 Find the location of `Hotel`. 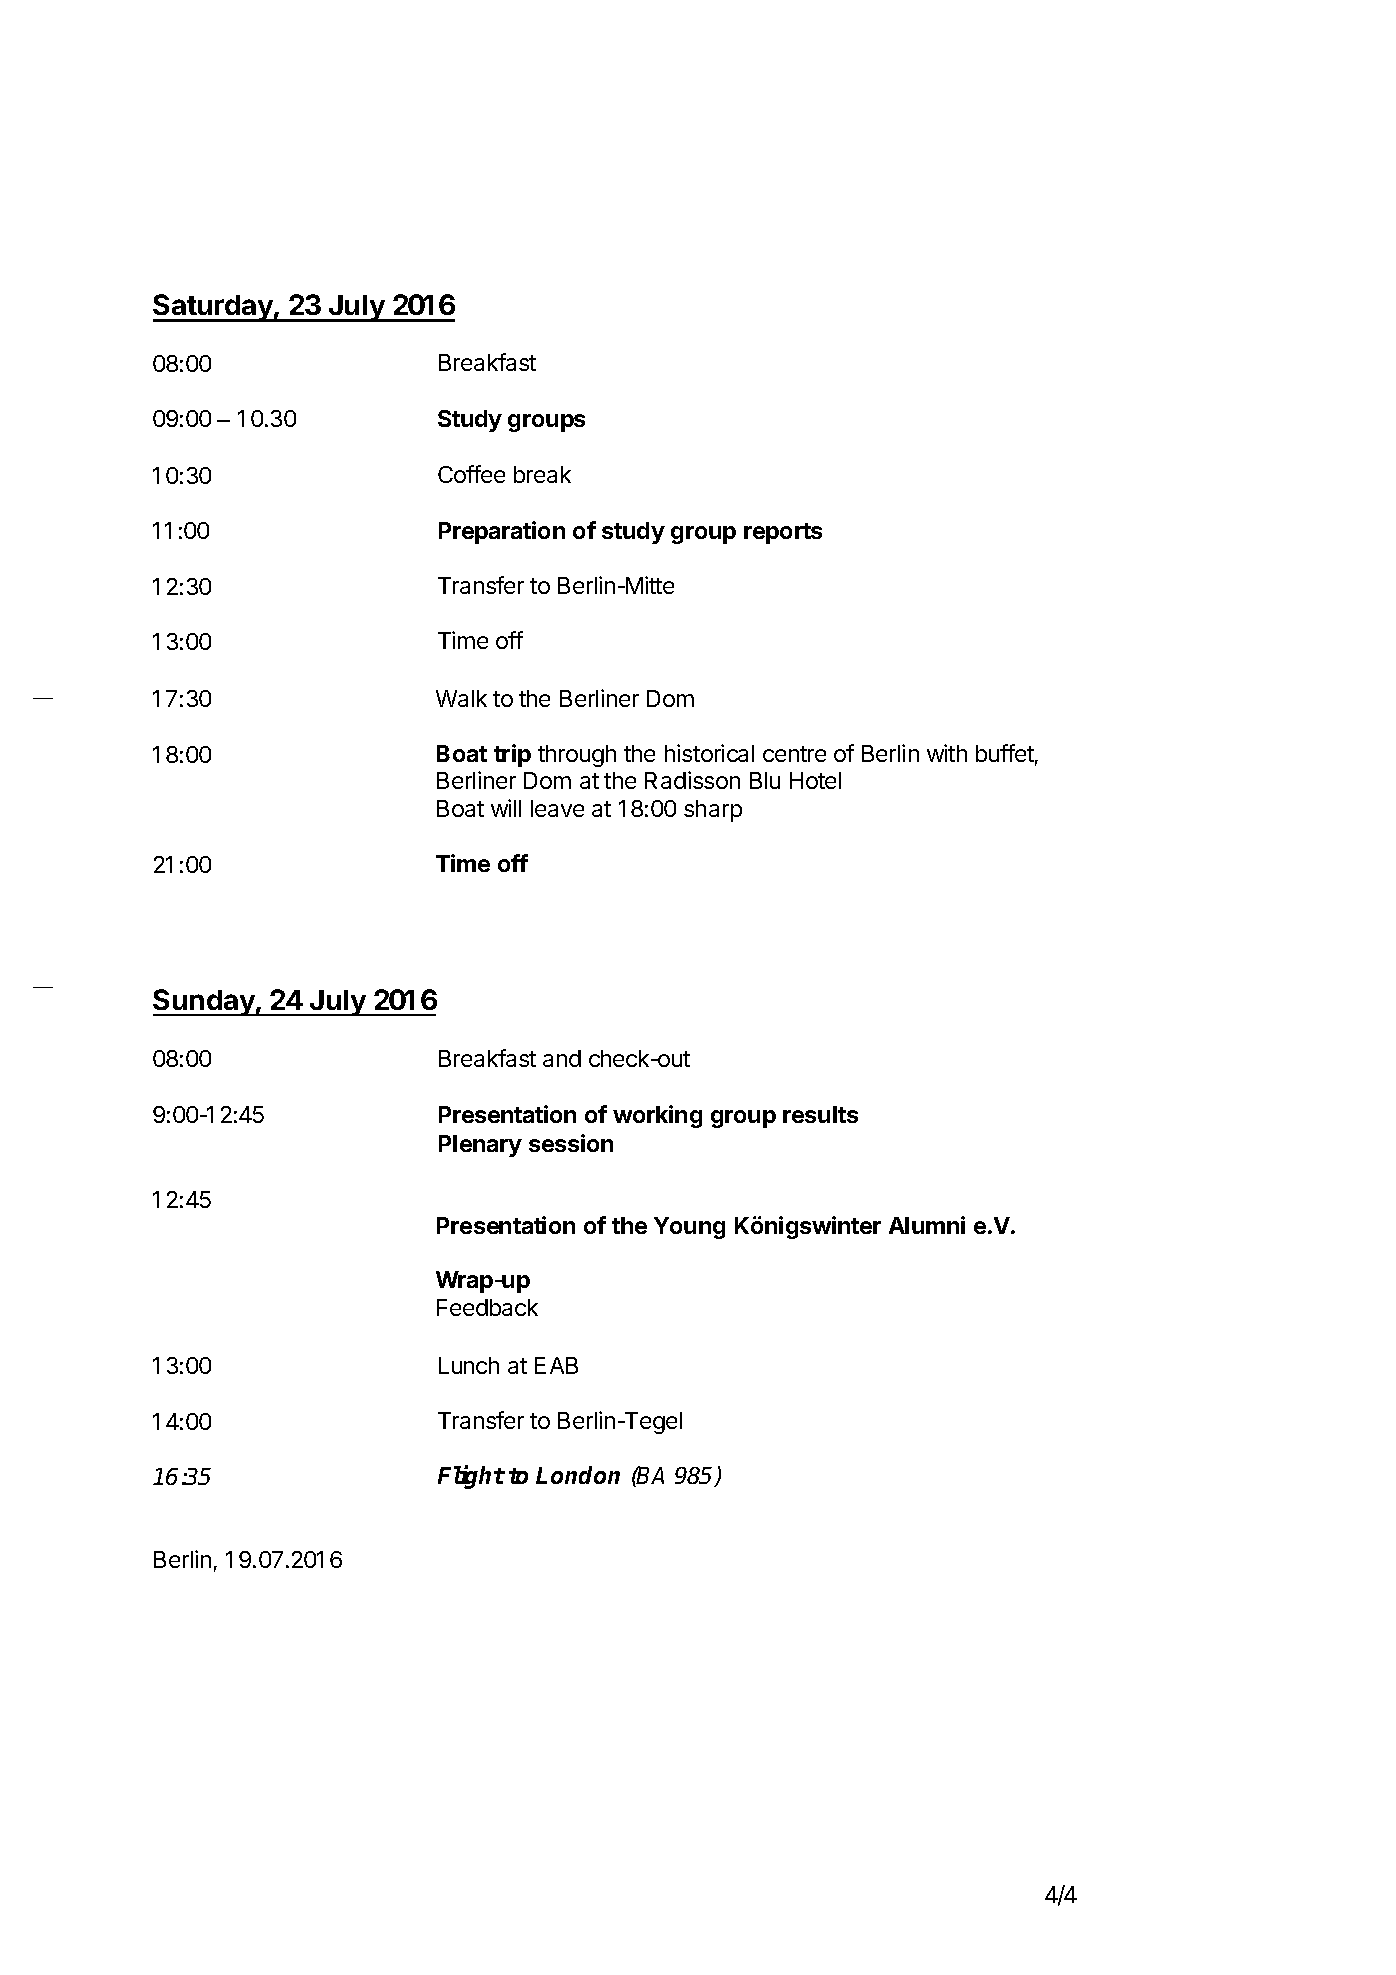

Hotel is located at coordinates (815, 780).
